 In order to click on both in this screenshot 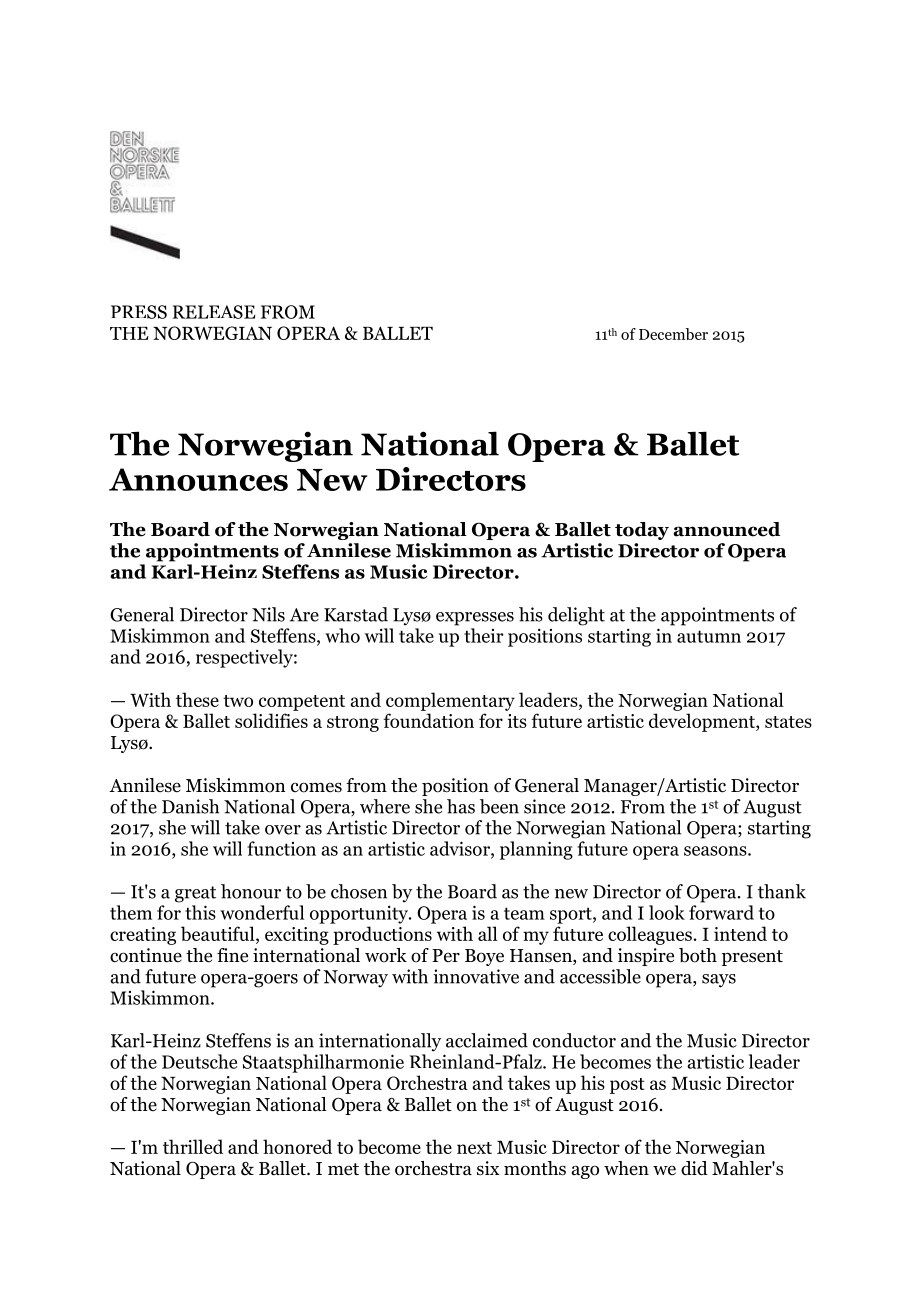, I will do `click(698, 955)`.
